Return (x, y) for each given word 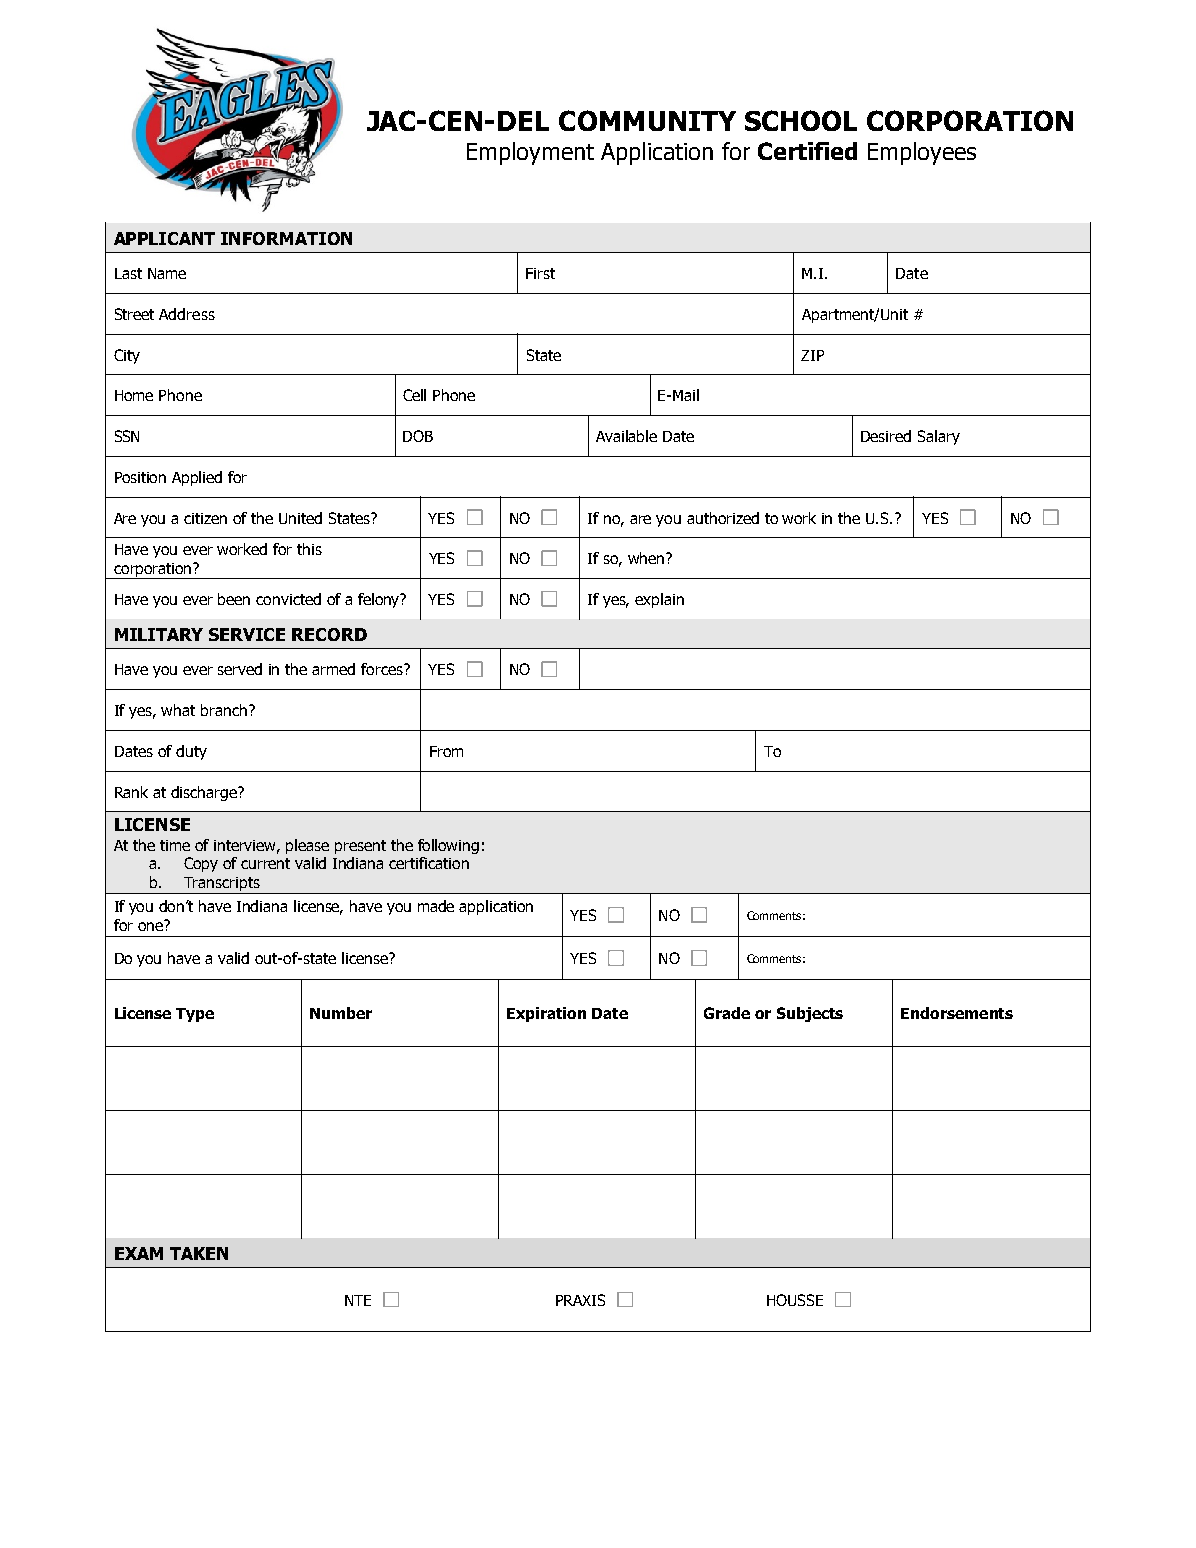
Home (134, 395)
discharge (205, 793)
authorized (723, 518)
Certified (807, 151)
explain (659, 600)
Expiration (546, 1014)
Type (195, 1015)
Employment (530, 153)
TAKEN (199, 1253)
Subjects (810, 1014)
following (448, 846)
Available (626, 436)
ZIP (812, 355)
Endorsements (957, 1013)
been (234, 599)
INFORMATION (286, 238)
